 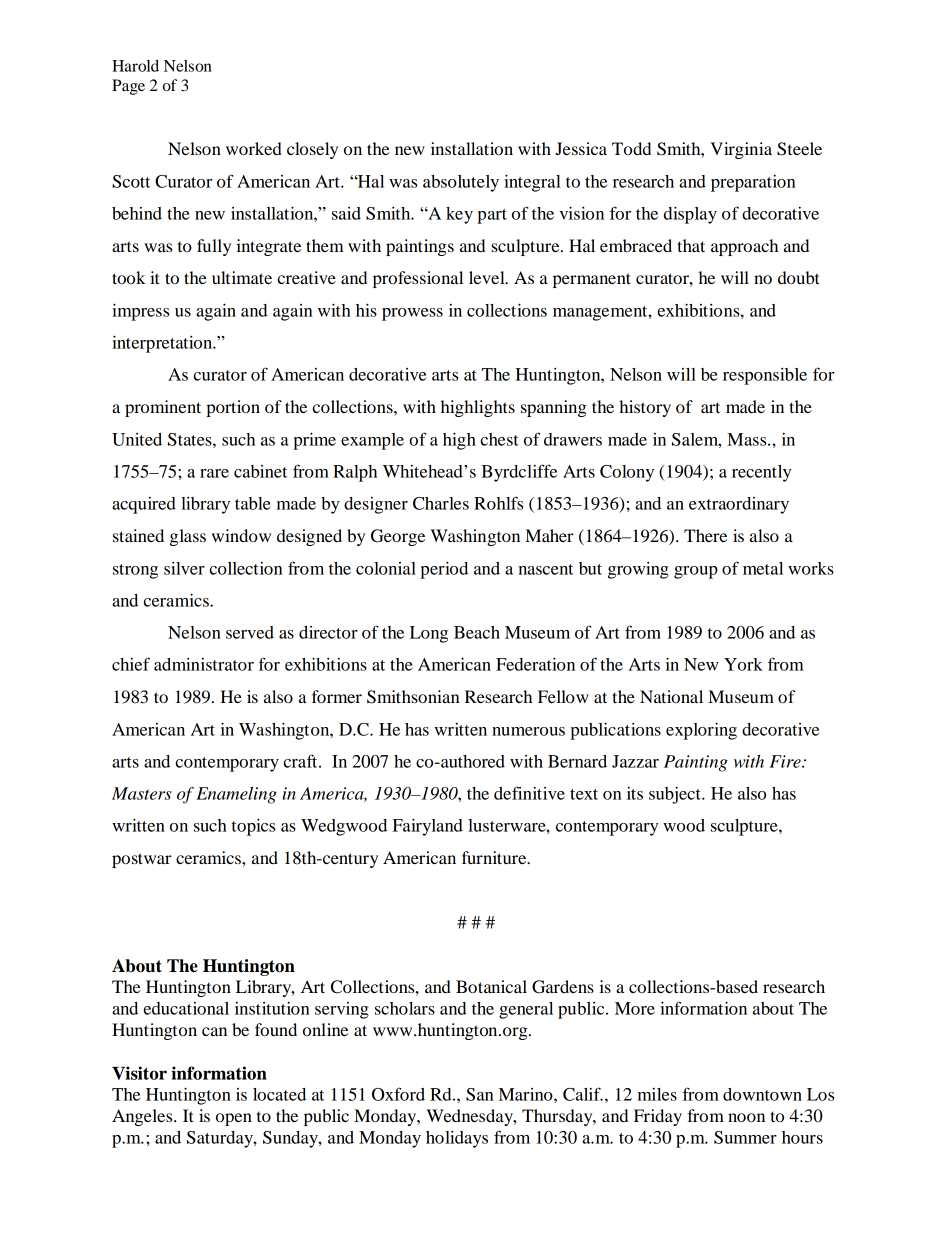 What do you see at coordinates (253, 827) in the image?
I see `topics` at bounding box center [253, 827].
